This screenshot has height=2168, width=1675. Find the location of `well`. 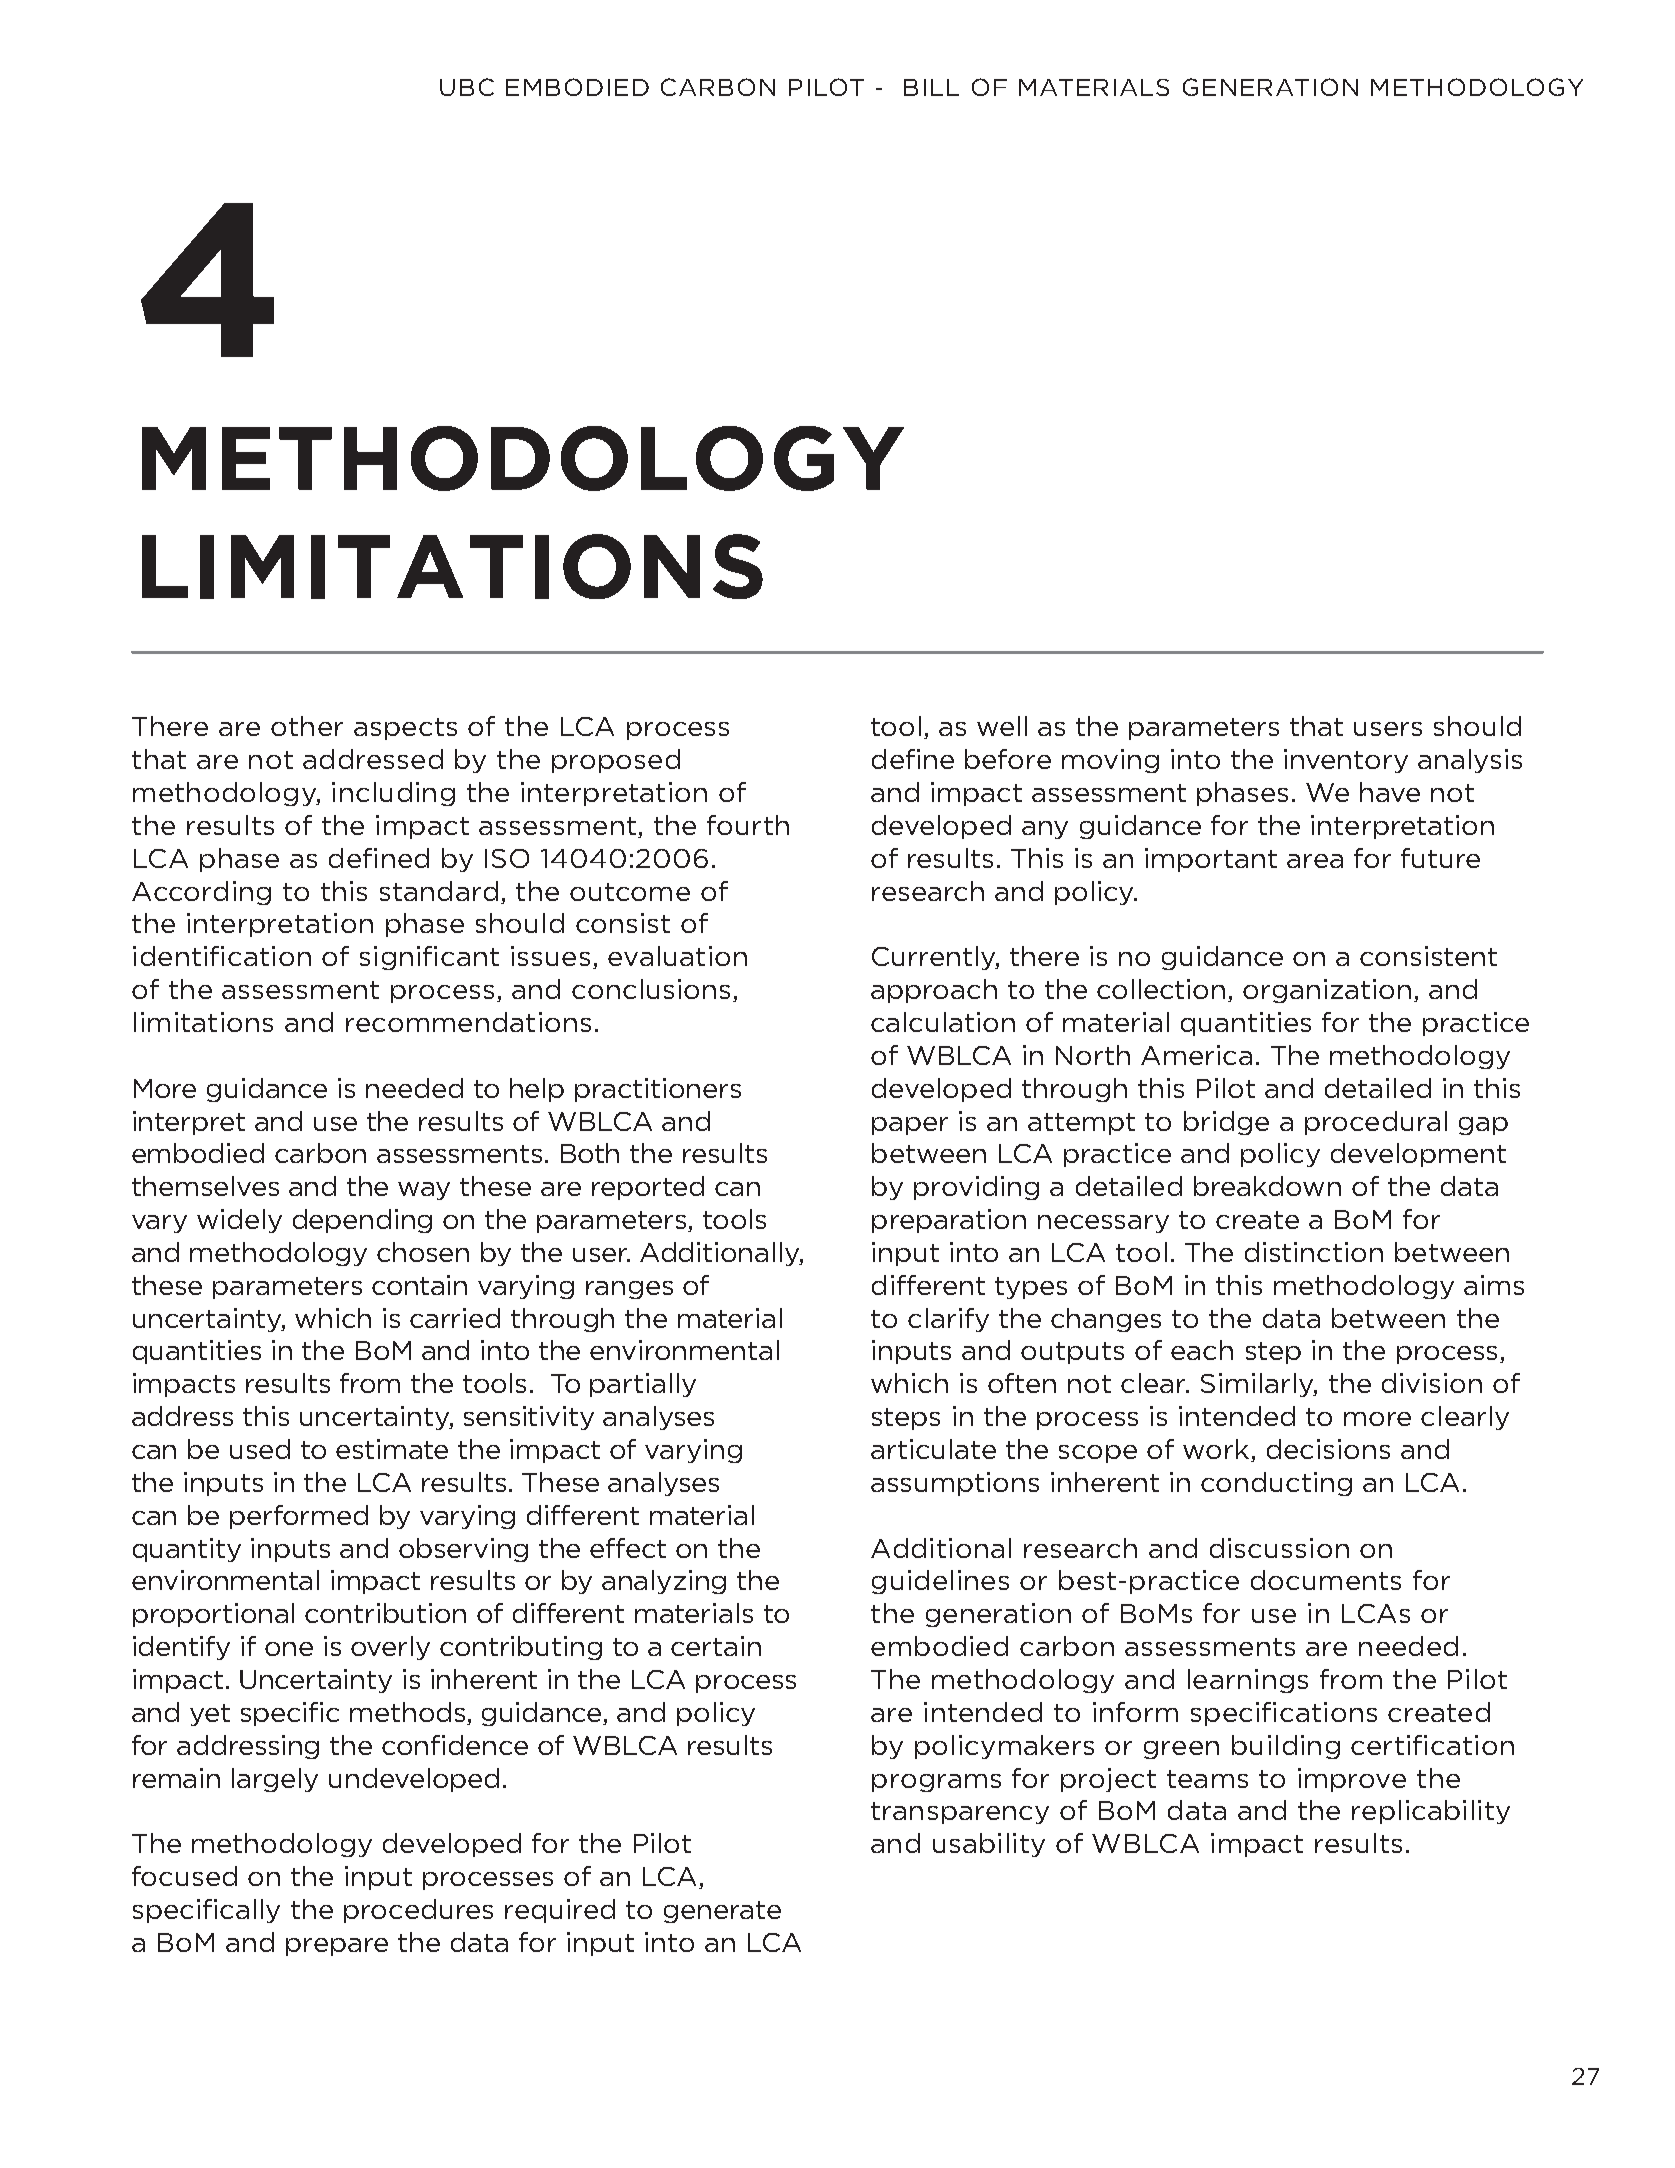

well is located at coordinates (1002, 726).
